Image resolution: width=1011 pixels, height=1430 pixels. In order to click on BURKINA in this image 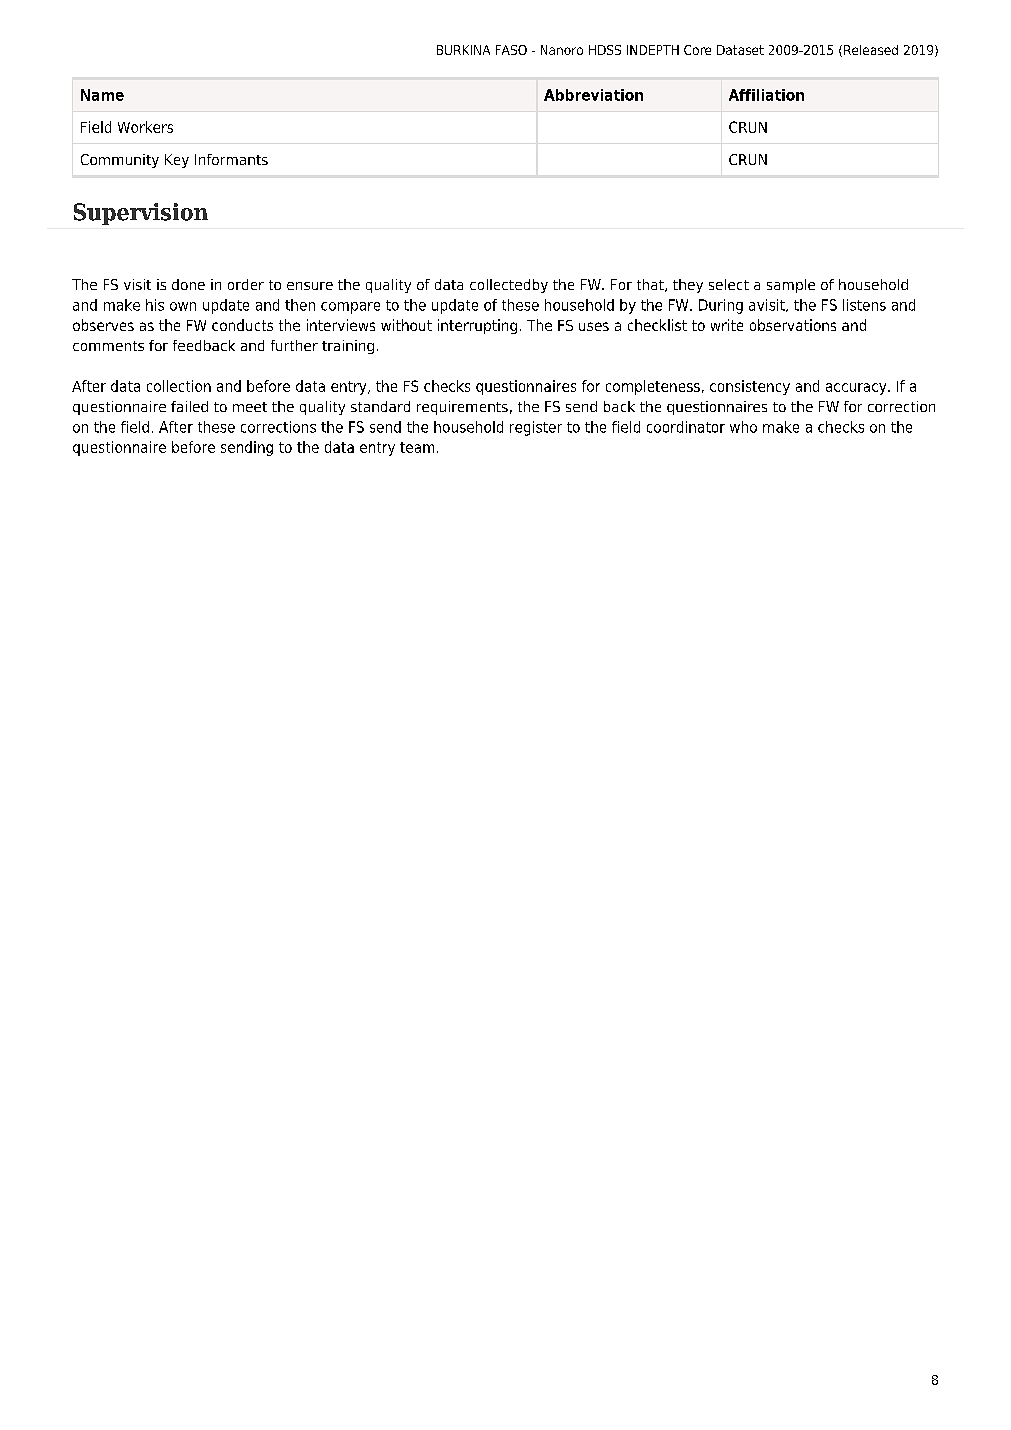, I will do `click(463, 50)`.
